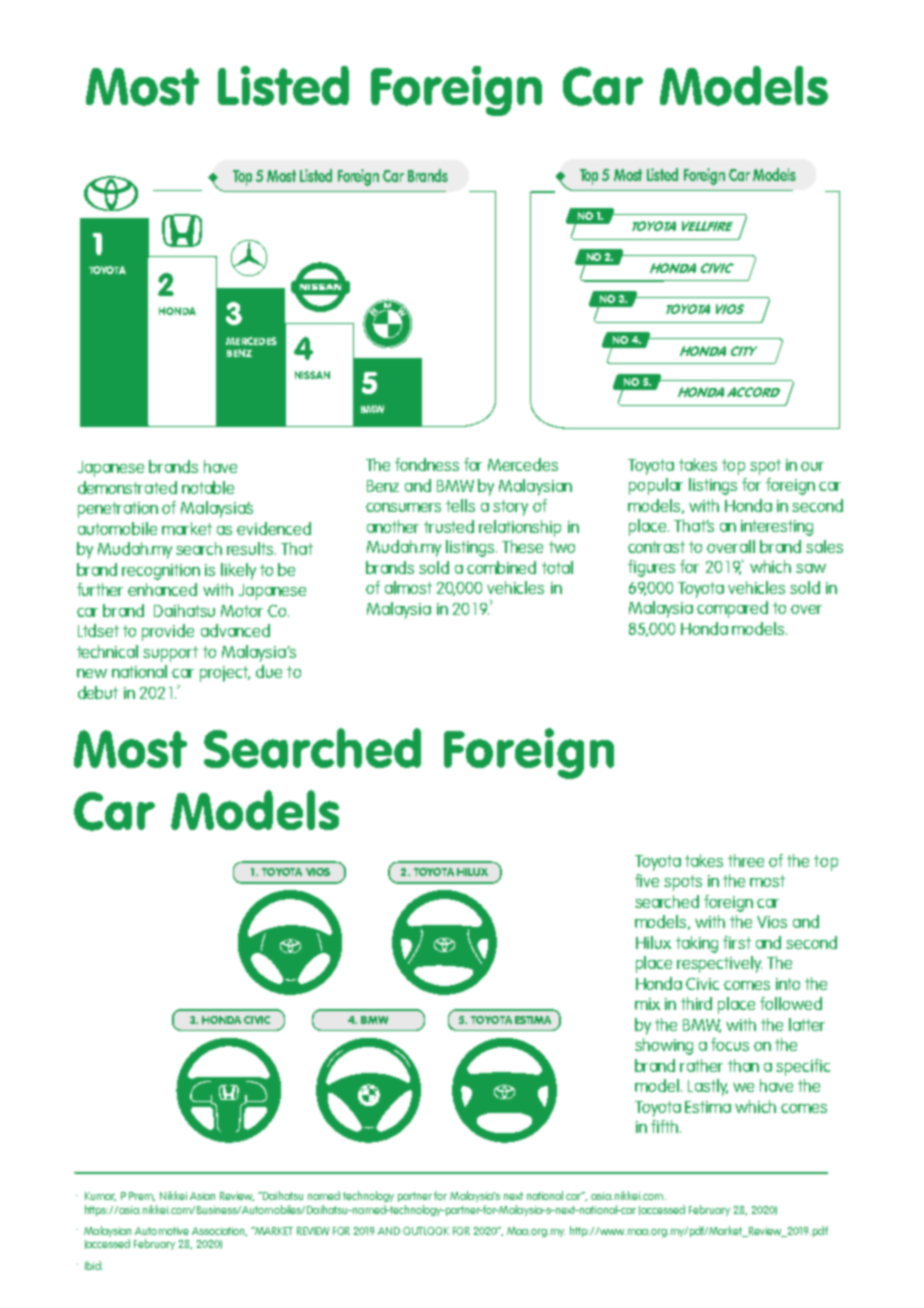 The image size is (924, 1308). I want to click on three, so click(746, 860).
